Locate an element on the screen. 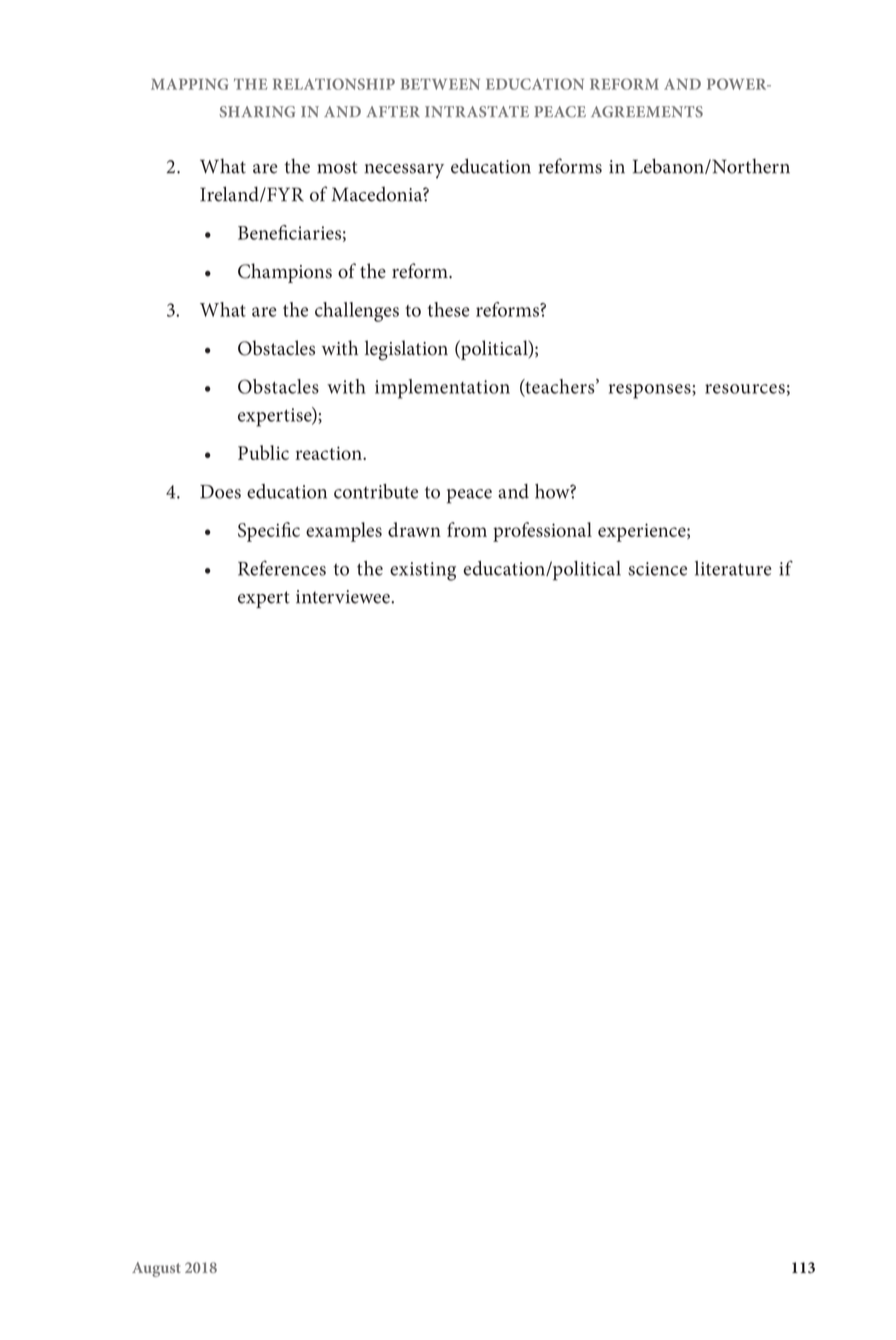 The height and width of the screenshot is (1340, 896). science is located at coordinates (657, 569).
